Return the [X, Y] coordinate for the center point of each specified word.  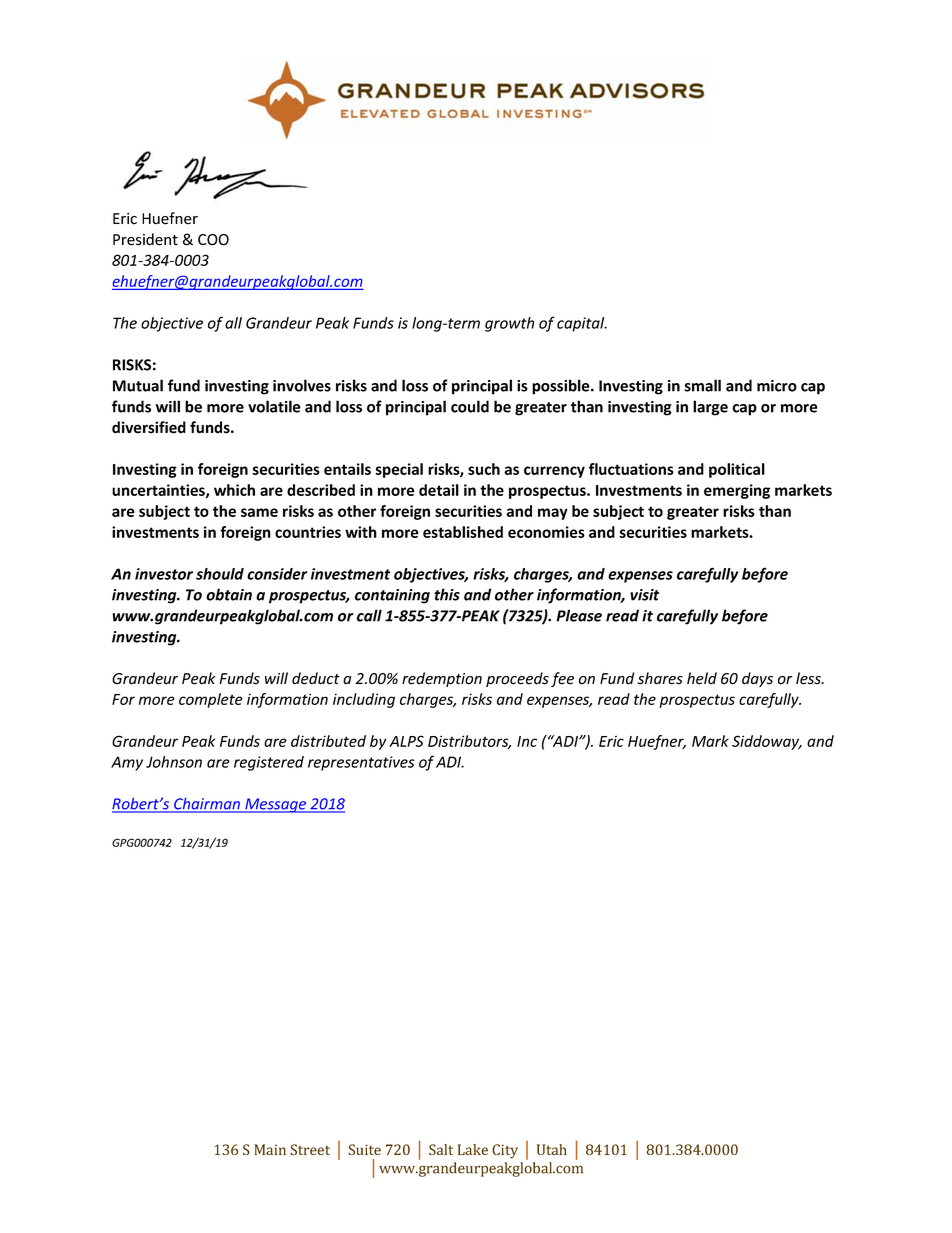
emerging [737, 491]
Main [270, 1149]
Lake [473, 1149]
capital [582, 324]
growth [509, 324]
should [220, 574]
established [463, 532]
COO [213, 240]
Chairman [207, 805]
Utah [552, 1149]
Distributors [469, 742]
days [757, 679]
